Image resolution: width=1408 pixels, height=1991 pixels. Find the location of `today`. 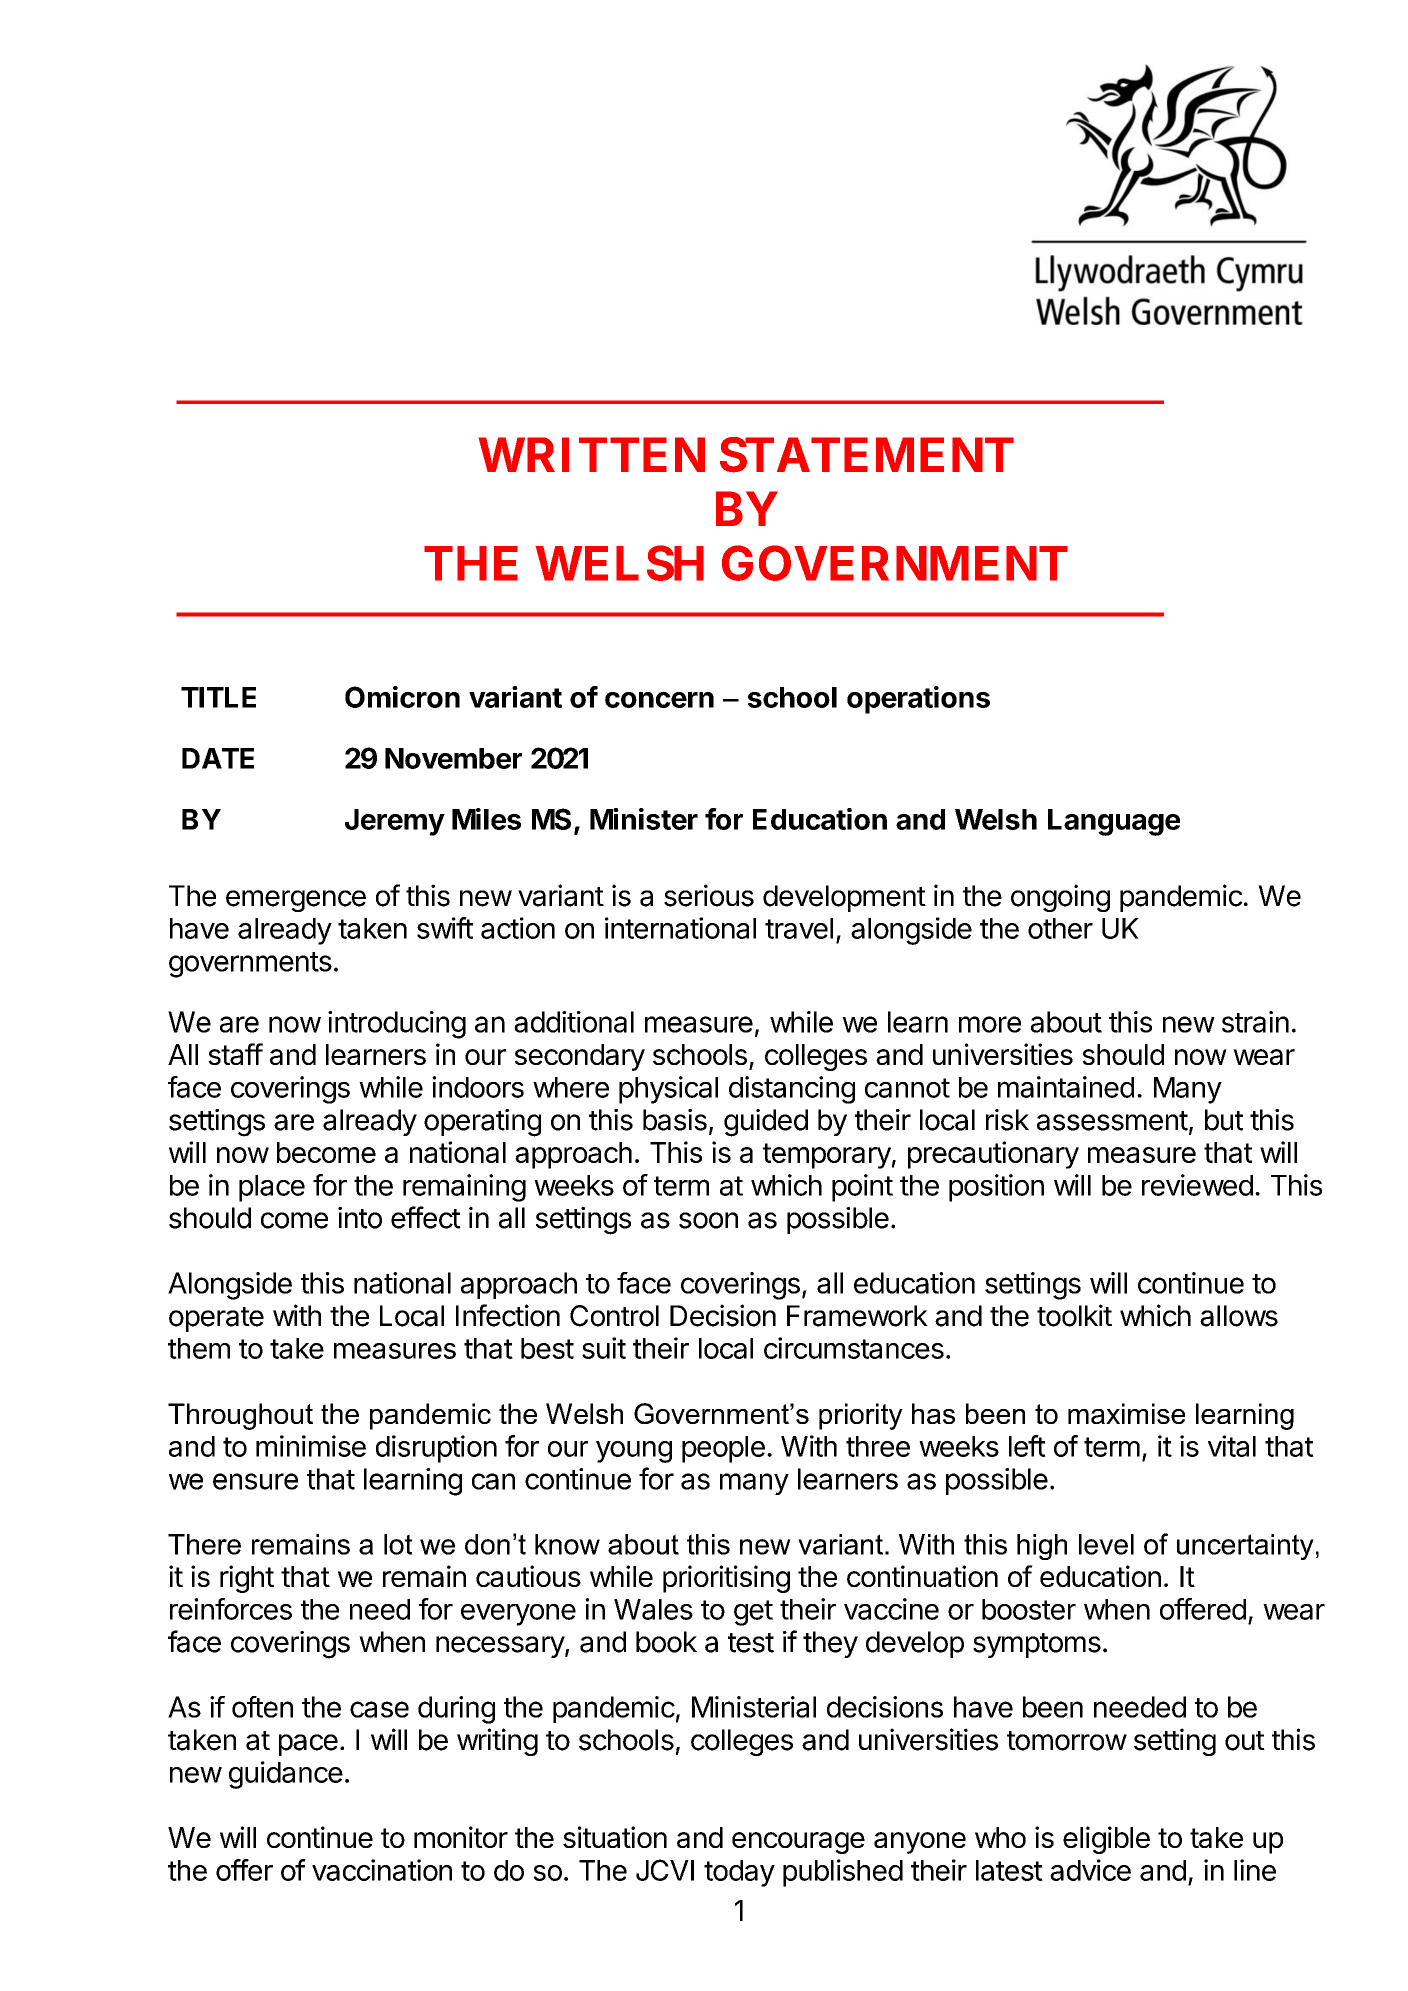

today is located at coordinates (739, 1873).
